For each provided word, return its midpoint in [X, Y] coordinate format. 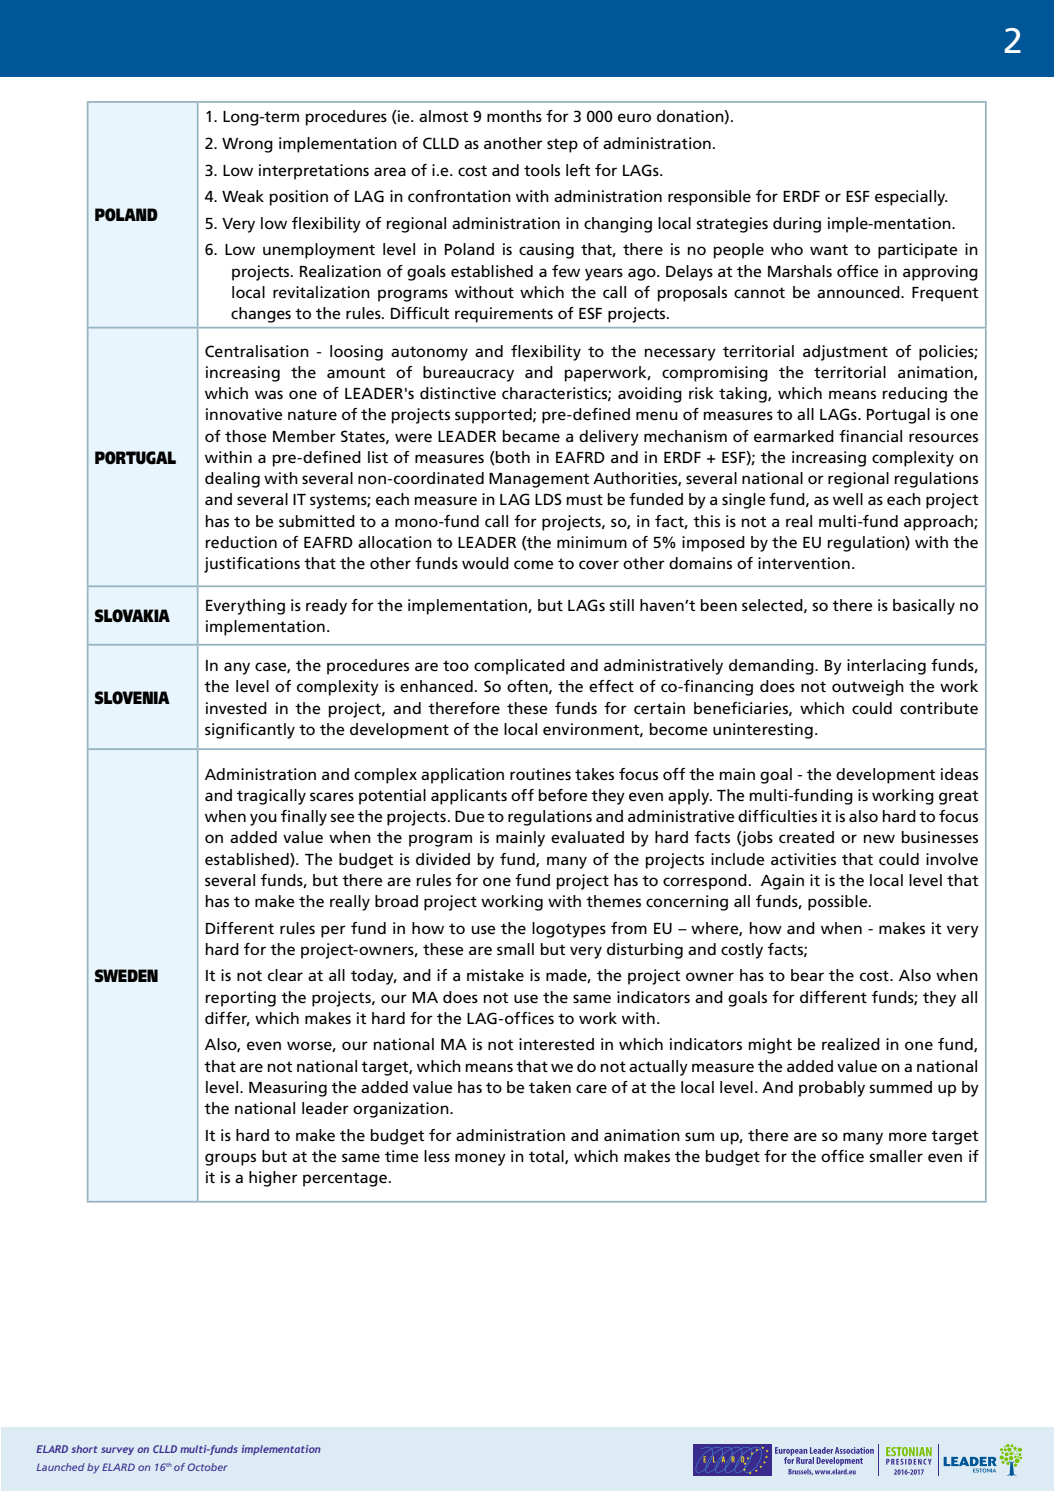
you [263, 819]
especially [911, 198]
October [207, 1467]
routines [540, 774]
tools [542, 170]
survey [117, 1451]
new [879, 838]
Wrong [247, 145]
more [908, 1136]
